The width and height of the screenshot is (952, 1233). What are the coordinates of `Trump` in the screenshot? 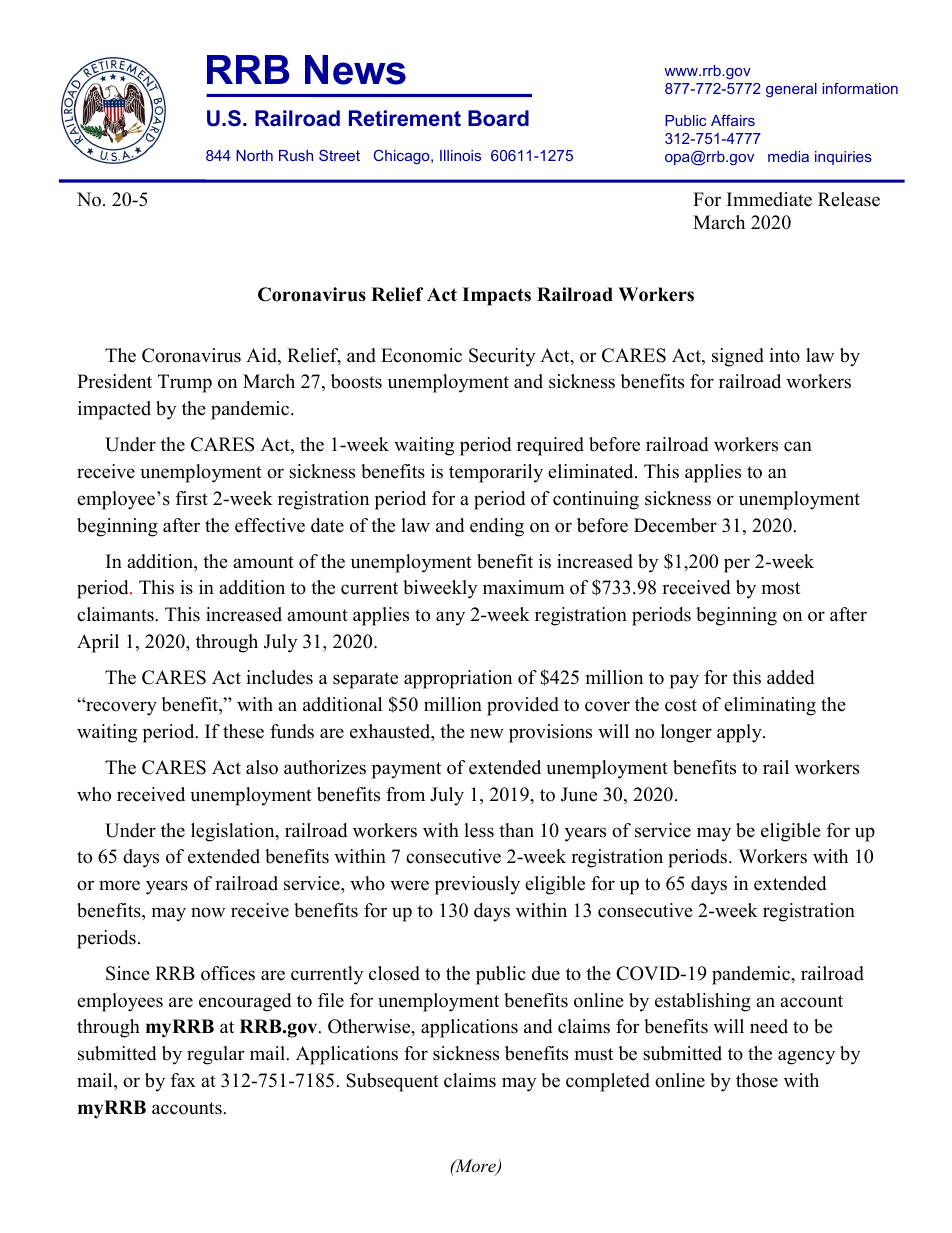 It's located at (185, 383).
